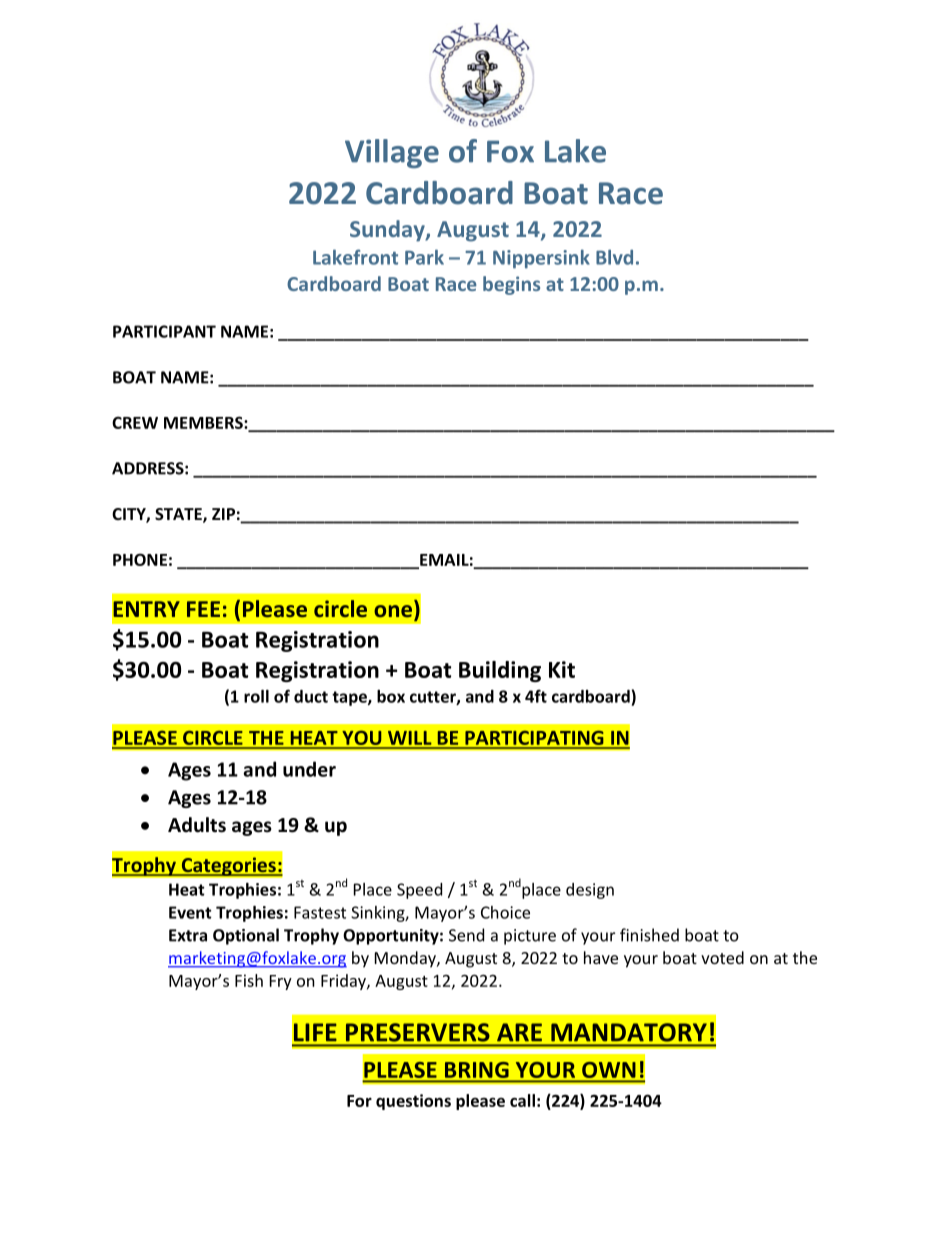 The width and height of the screenshot is (952, 1233). Describe the element at coordinates (164, 331) in the screenshot. I see `PARTICIPANT` at that location.
